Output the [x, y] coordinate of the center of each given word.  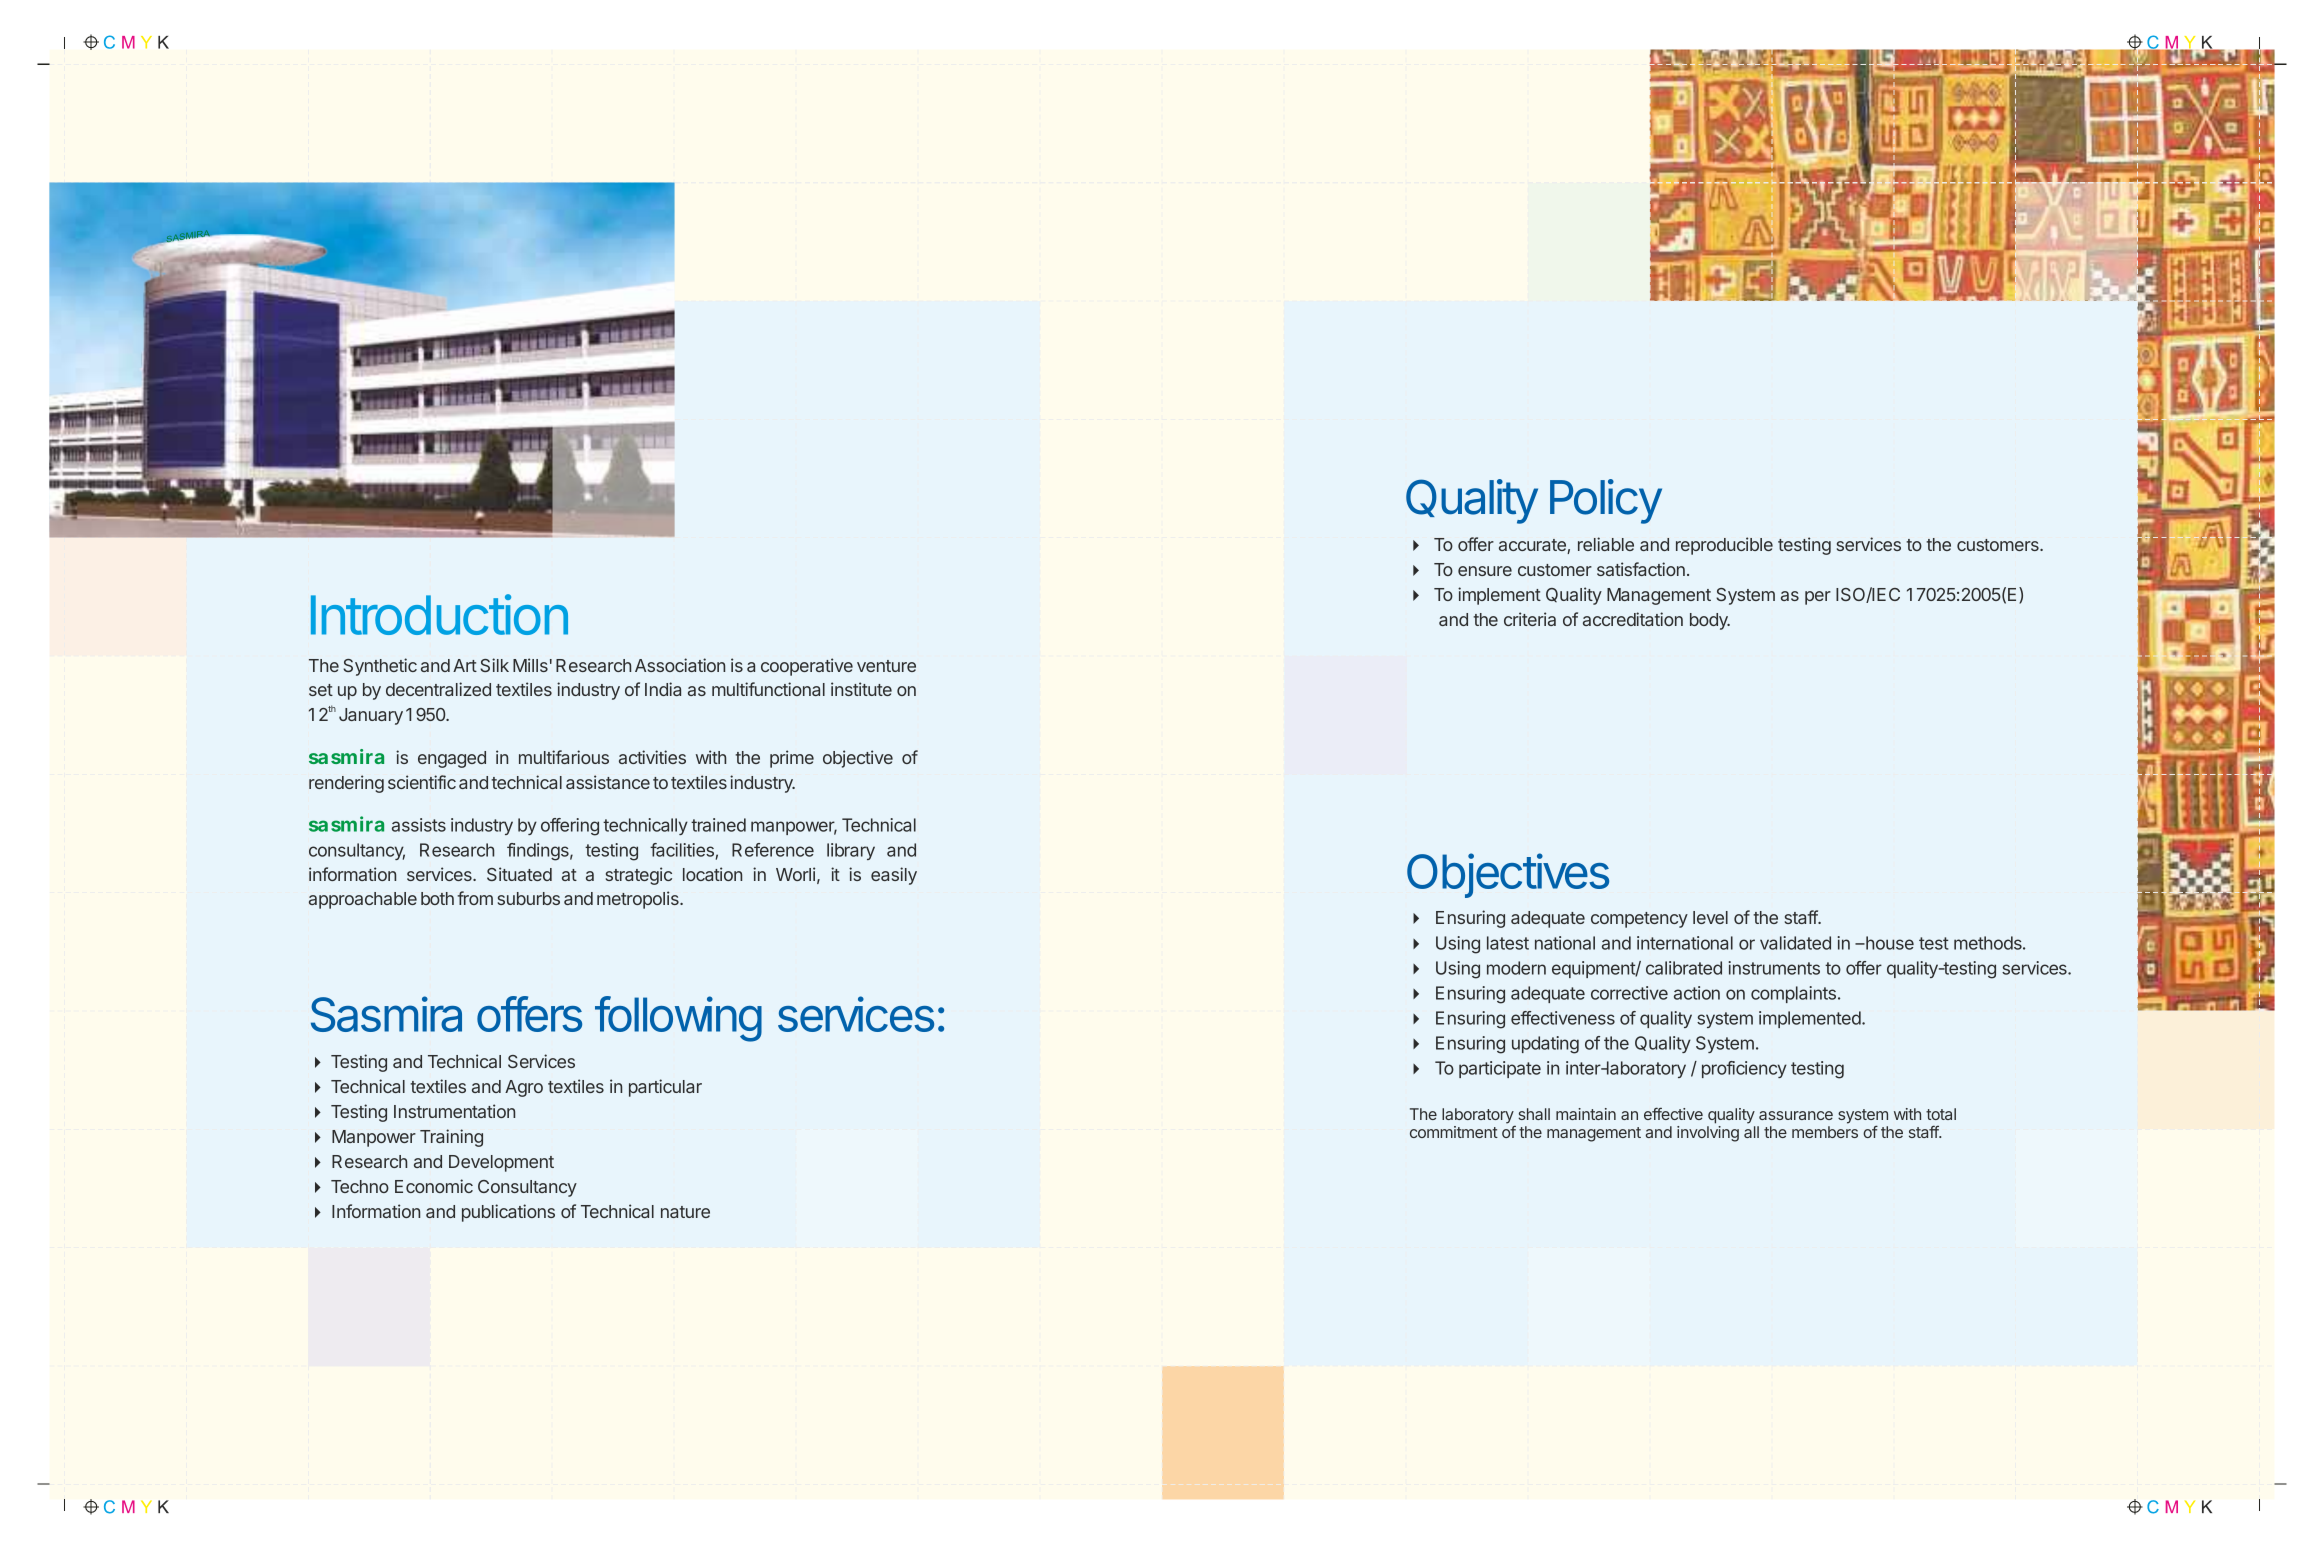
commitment [1454, 1132]
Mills [530, 665]
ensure [1485, 571]
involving [1708, 1134]
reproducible [1724, 546]
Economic [434, 1186]
